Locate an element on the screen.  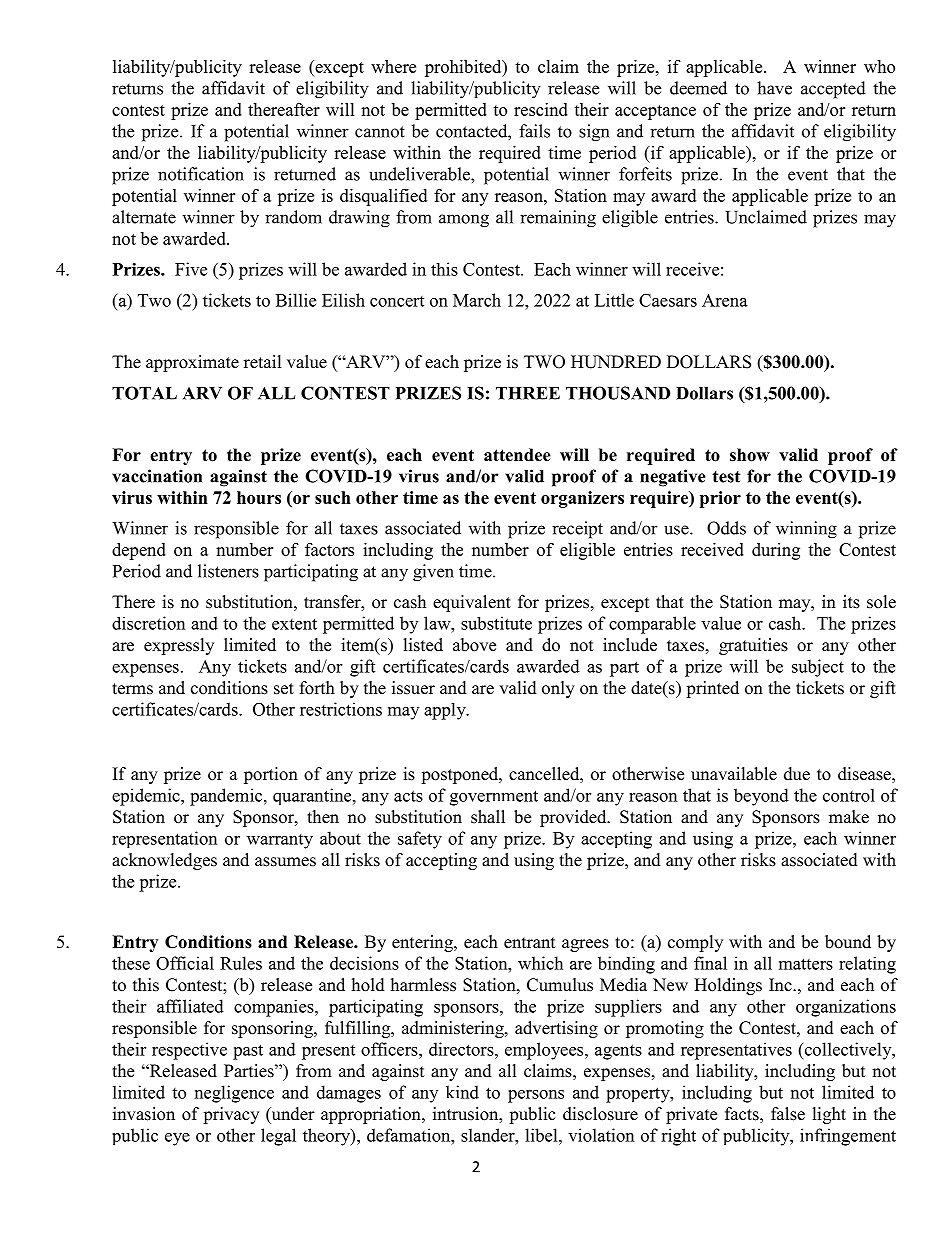
privacy is located at coordinates (231, 1115).
